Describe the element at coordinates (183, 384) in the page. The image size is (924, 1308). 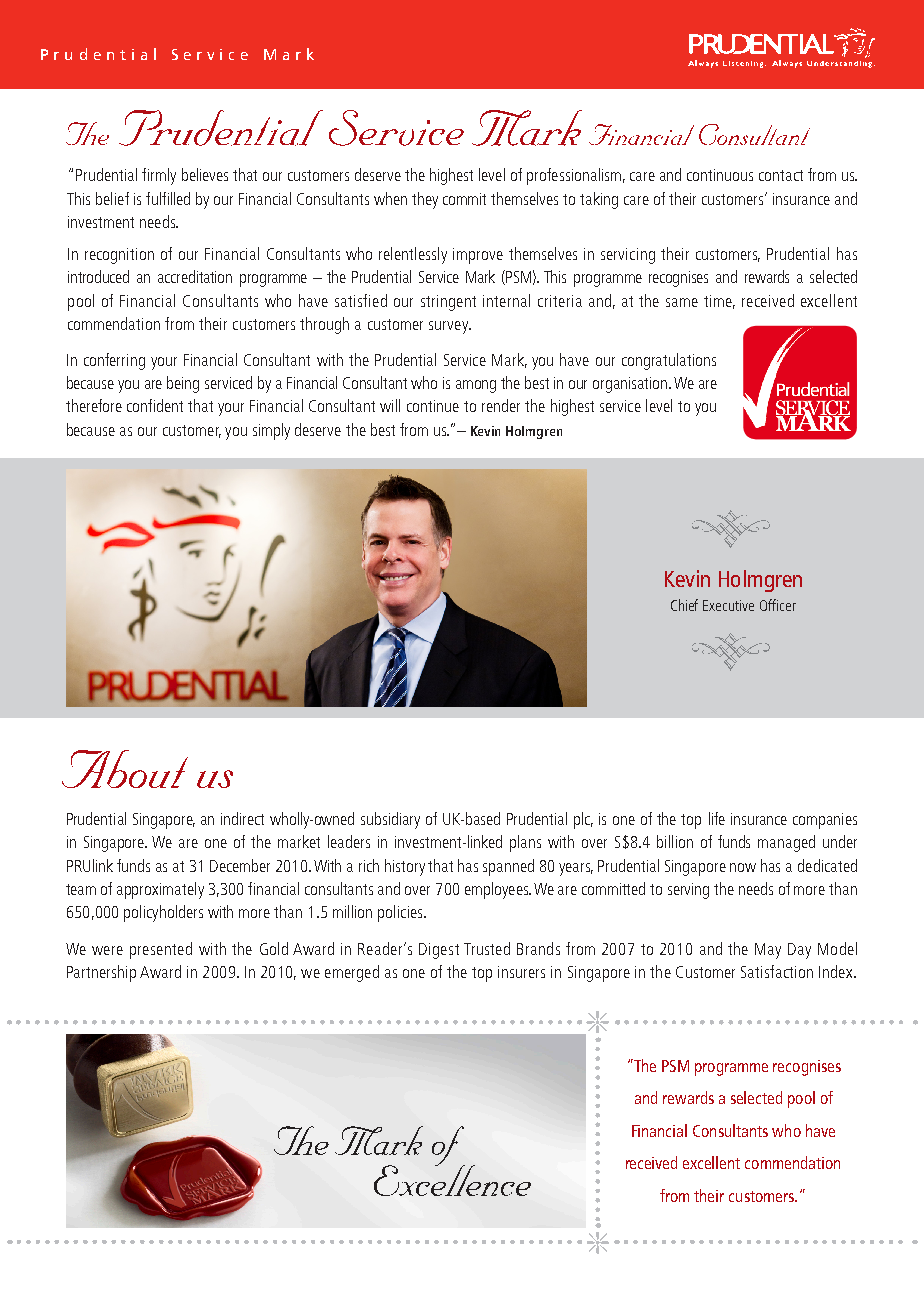
I see `being` at that location.
